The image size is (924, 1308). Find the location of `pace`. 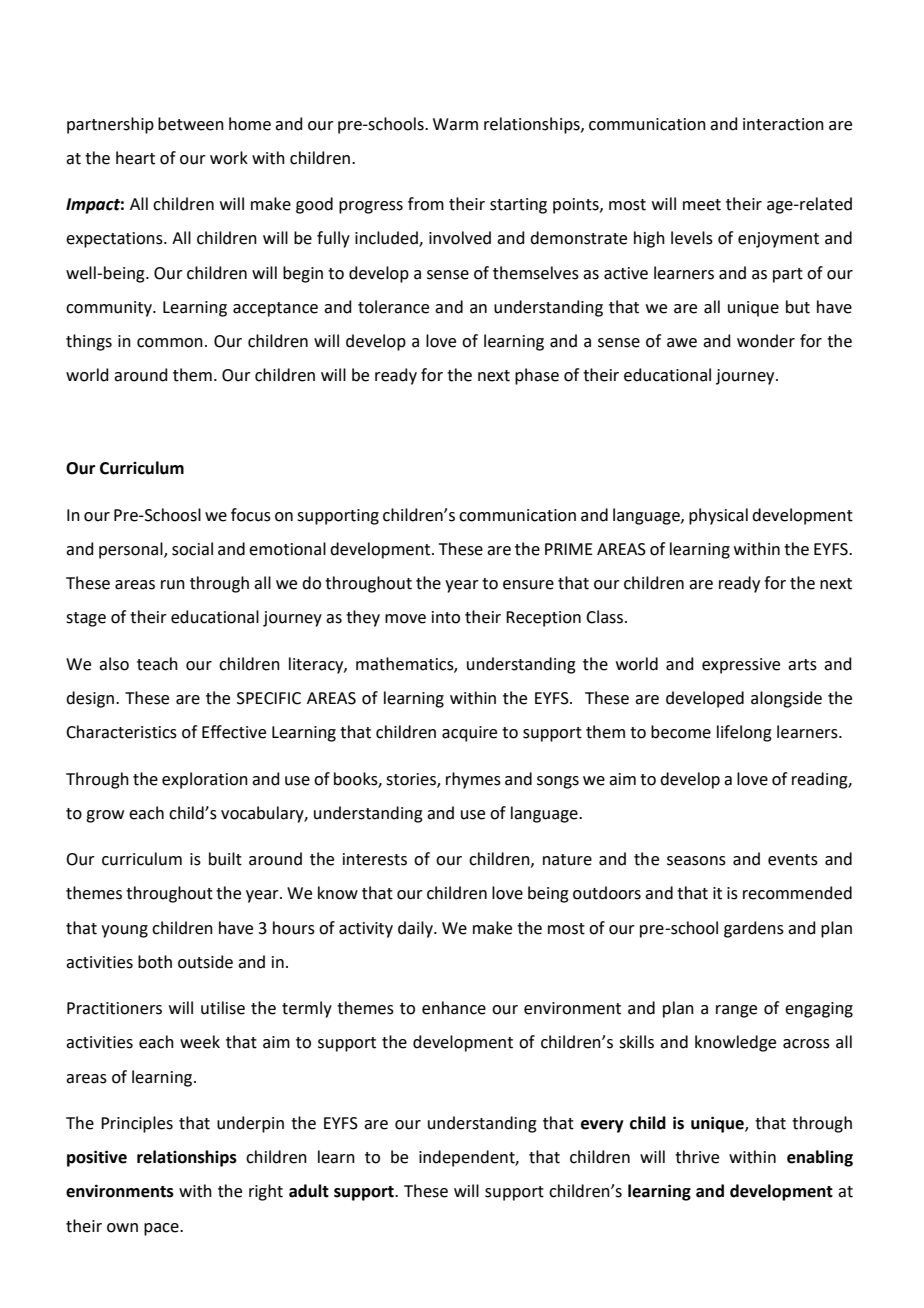

pace is located at coordinates (162, 1229).
